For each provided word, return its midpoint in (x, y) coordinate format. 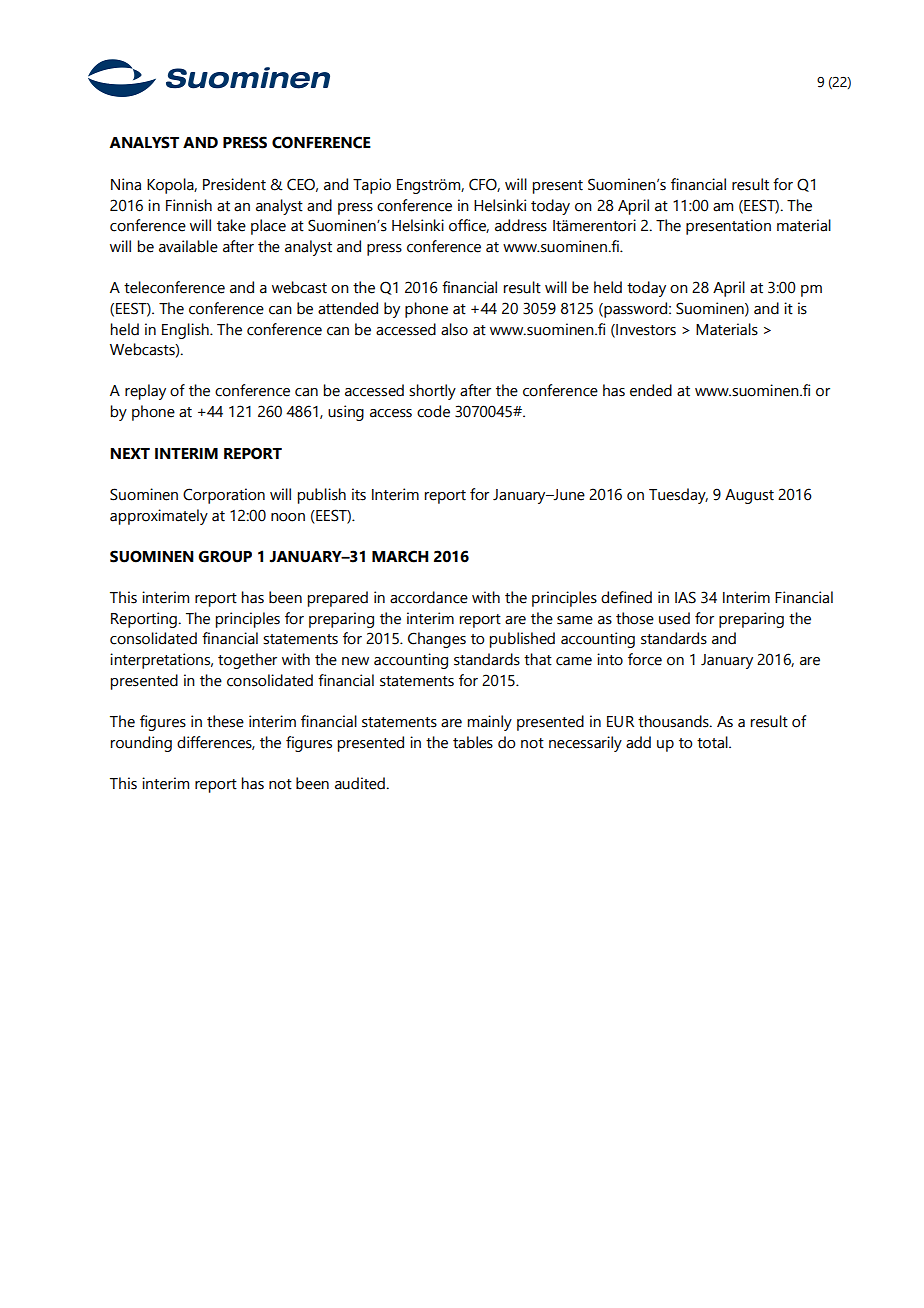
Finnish (189, 205)
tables (473, 742)
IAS (685, 597)
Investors (645, 330)
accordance (429, 597)
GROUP (225, 556)
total (713, 742)
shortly (432, 392)
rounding (141, 744)
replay (145, 392)
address (521, 225)
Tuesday (678, 496)
